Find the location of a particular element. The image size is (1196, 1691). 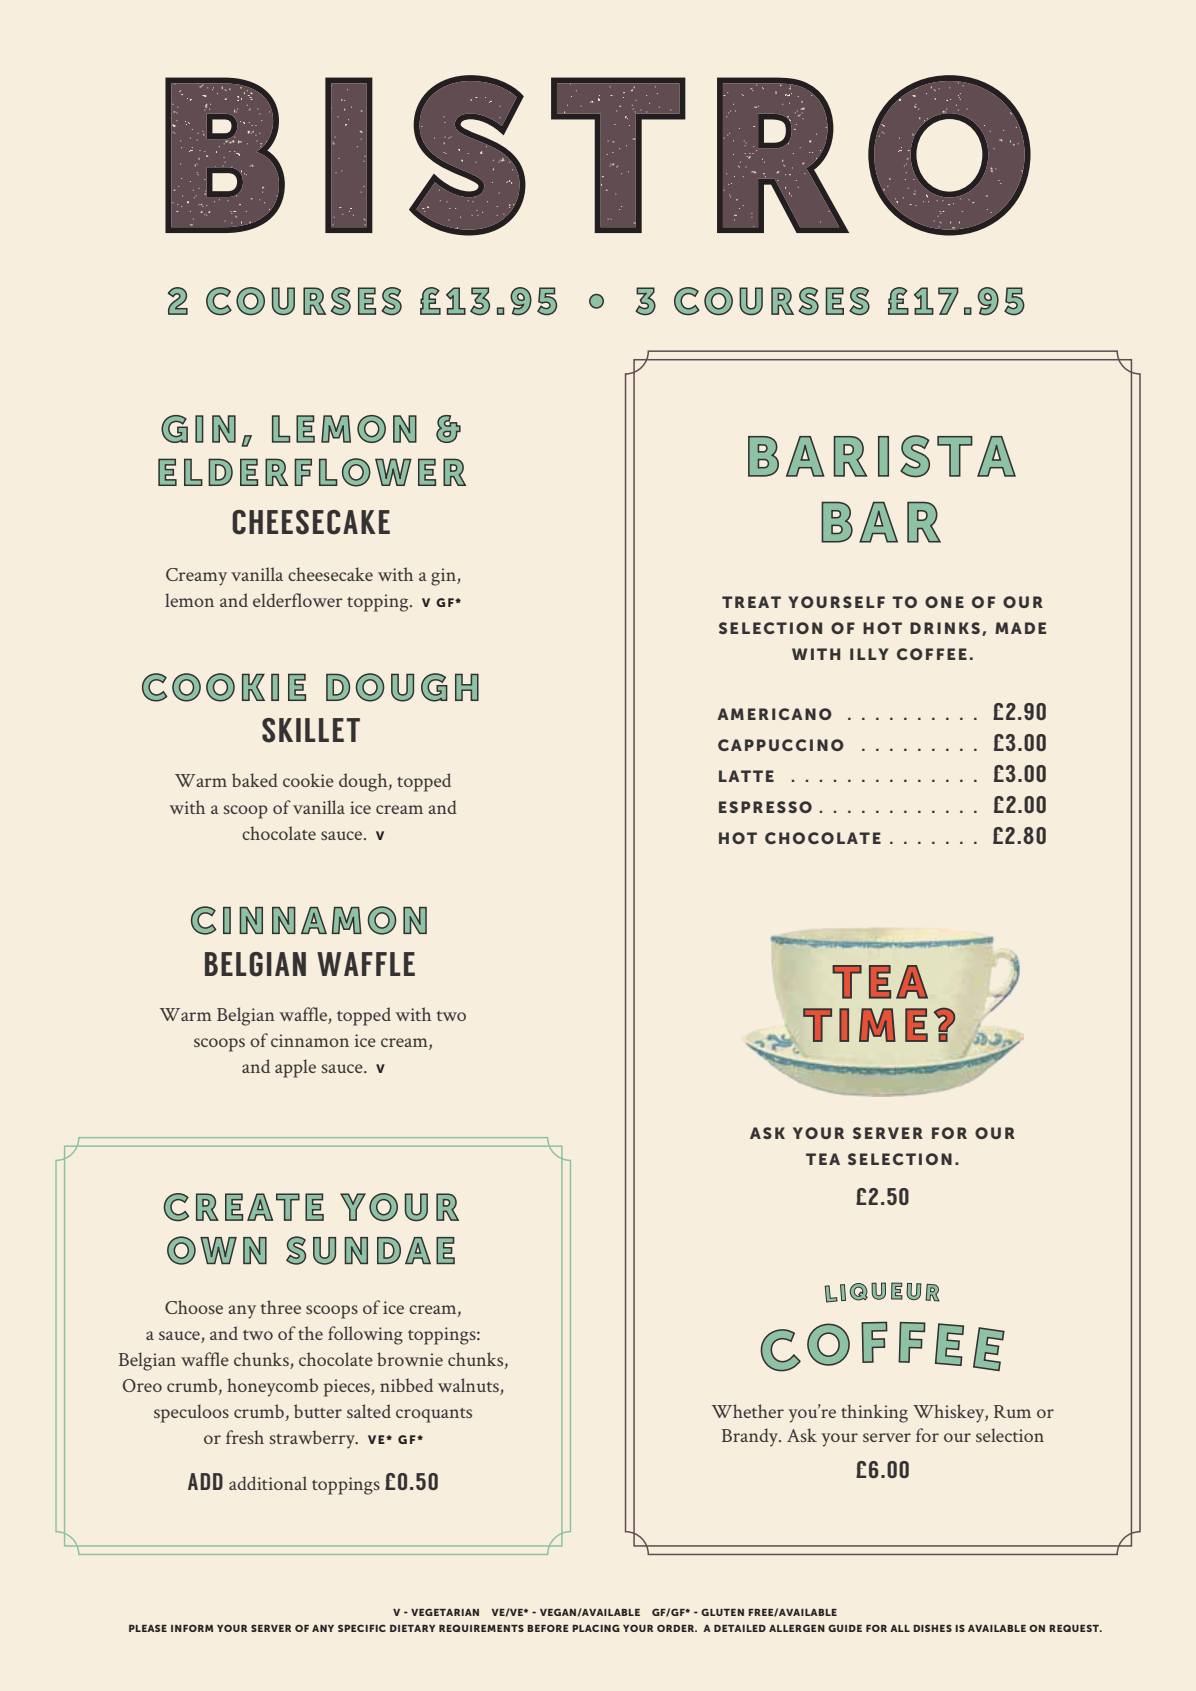

TIME is located at coordinates (865, 1025).
